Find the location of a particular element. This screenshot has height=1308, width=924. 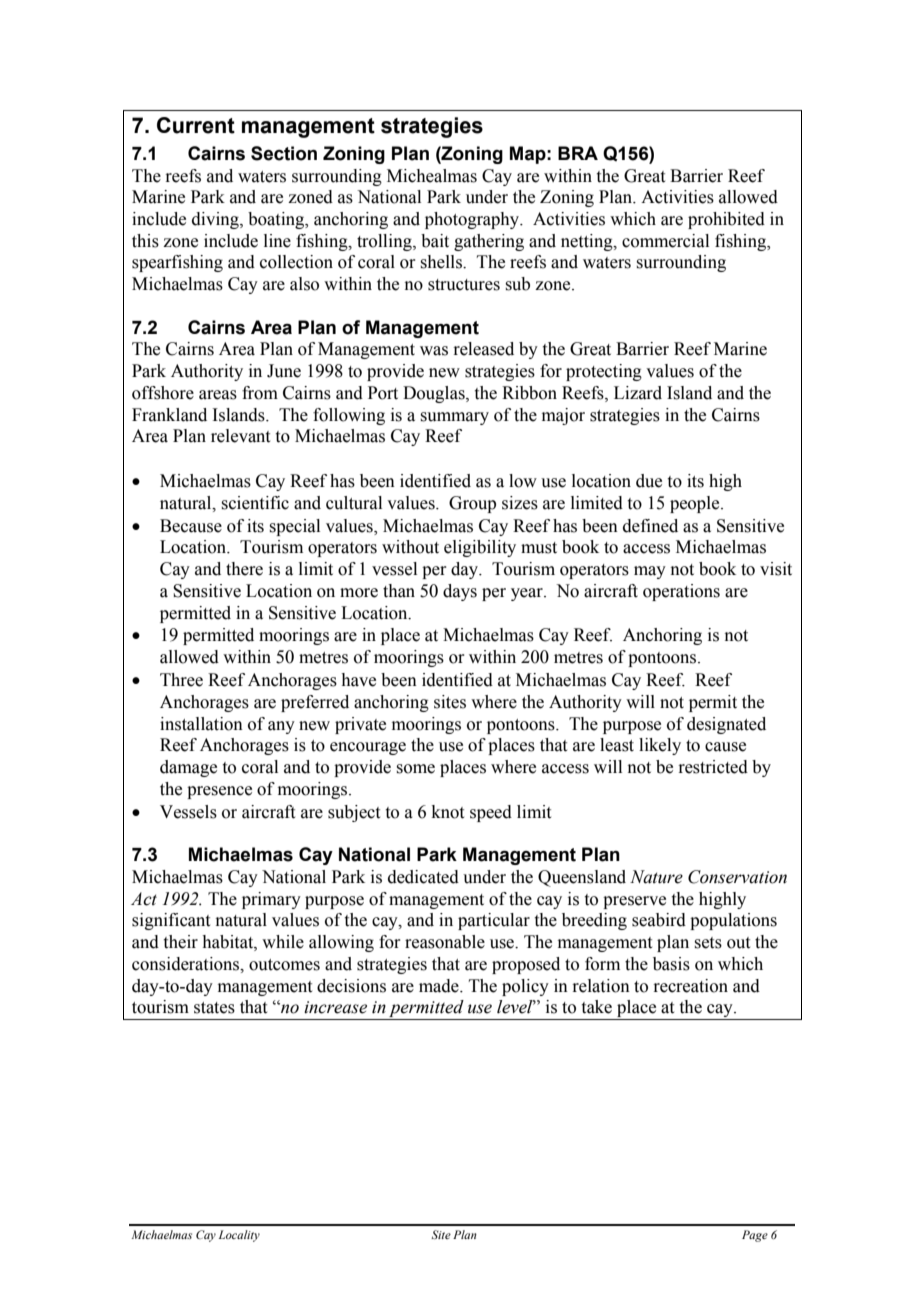

Locality is located at coordinates (239, 1236).
